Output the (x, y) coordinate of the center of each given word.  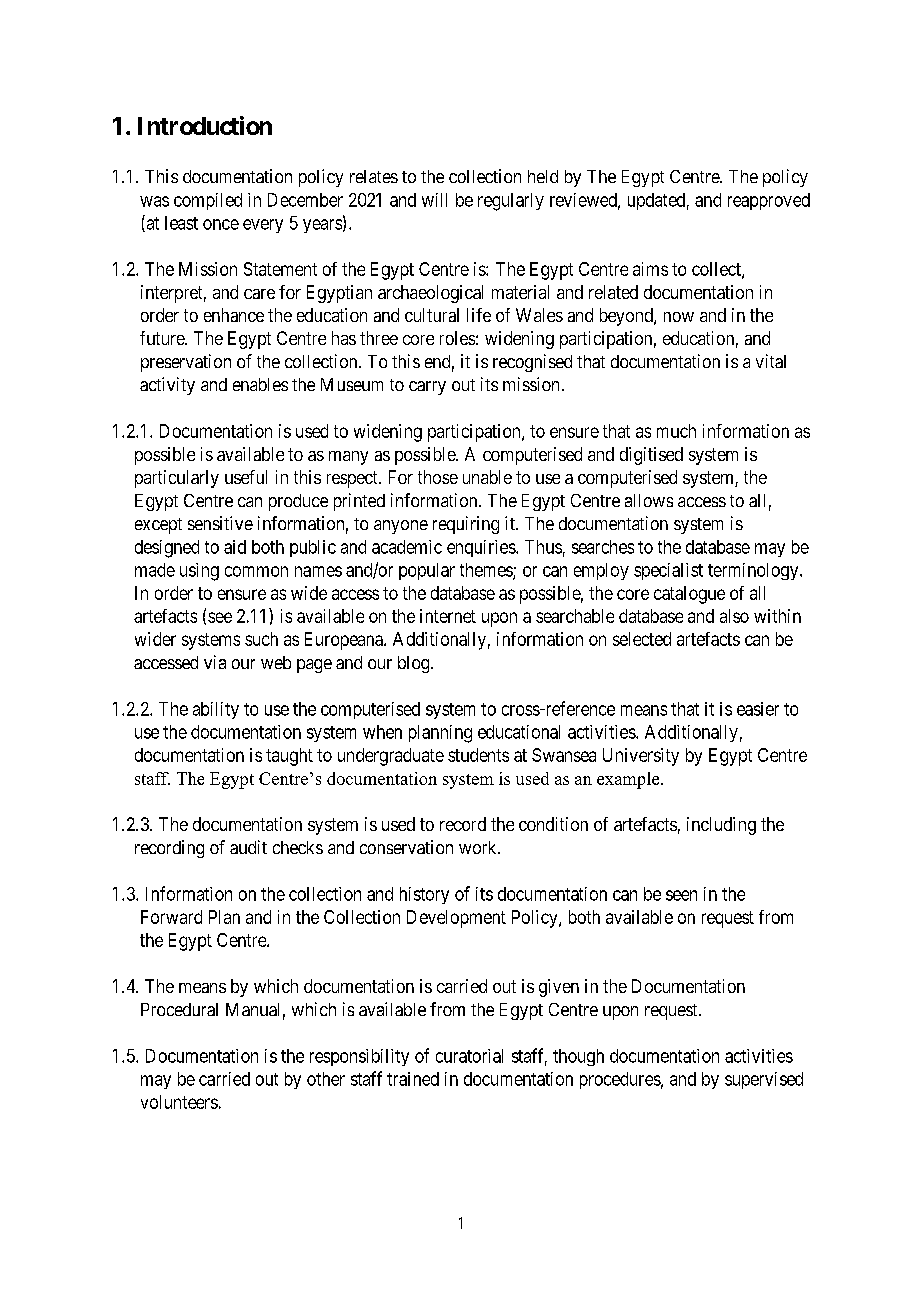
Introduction (205, 125)
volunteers (179, 1102)
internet (448, 616)
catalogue (689, 595)
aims (650, 269)
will (434, 200)
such (261, 639)
